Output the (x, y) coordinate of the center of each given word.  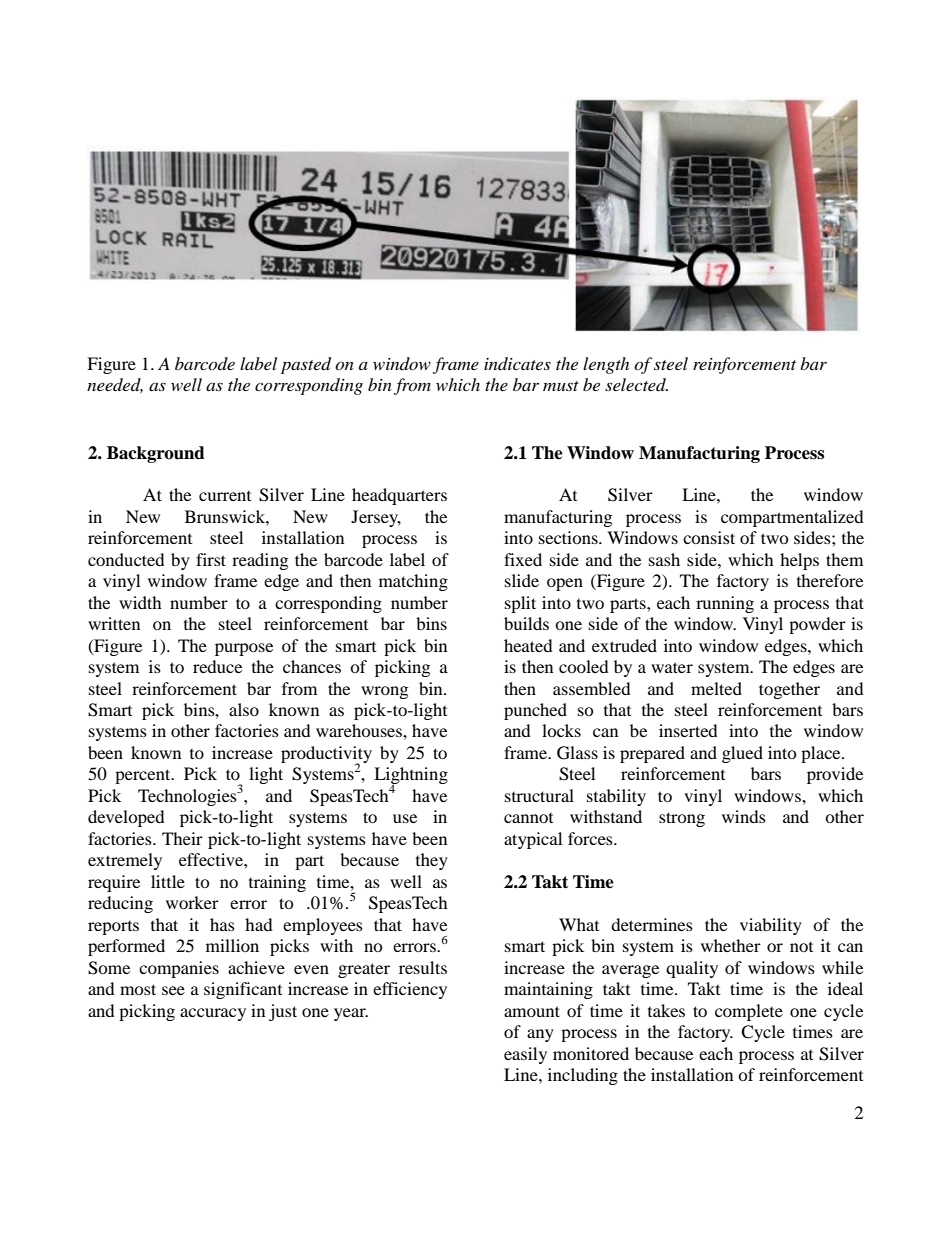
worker (192, 902)
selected (636, 384)
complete (749, 1012)
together (789, 690)
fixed (523, 559)
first (211, 559)
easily (525, 1055)
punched (535, 711)
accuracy (213, 1014)
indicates (517, 363)
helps (799, 561)
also (244, 709)
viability (771, 926)
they (432, 861)
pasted (306, 365)
